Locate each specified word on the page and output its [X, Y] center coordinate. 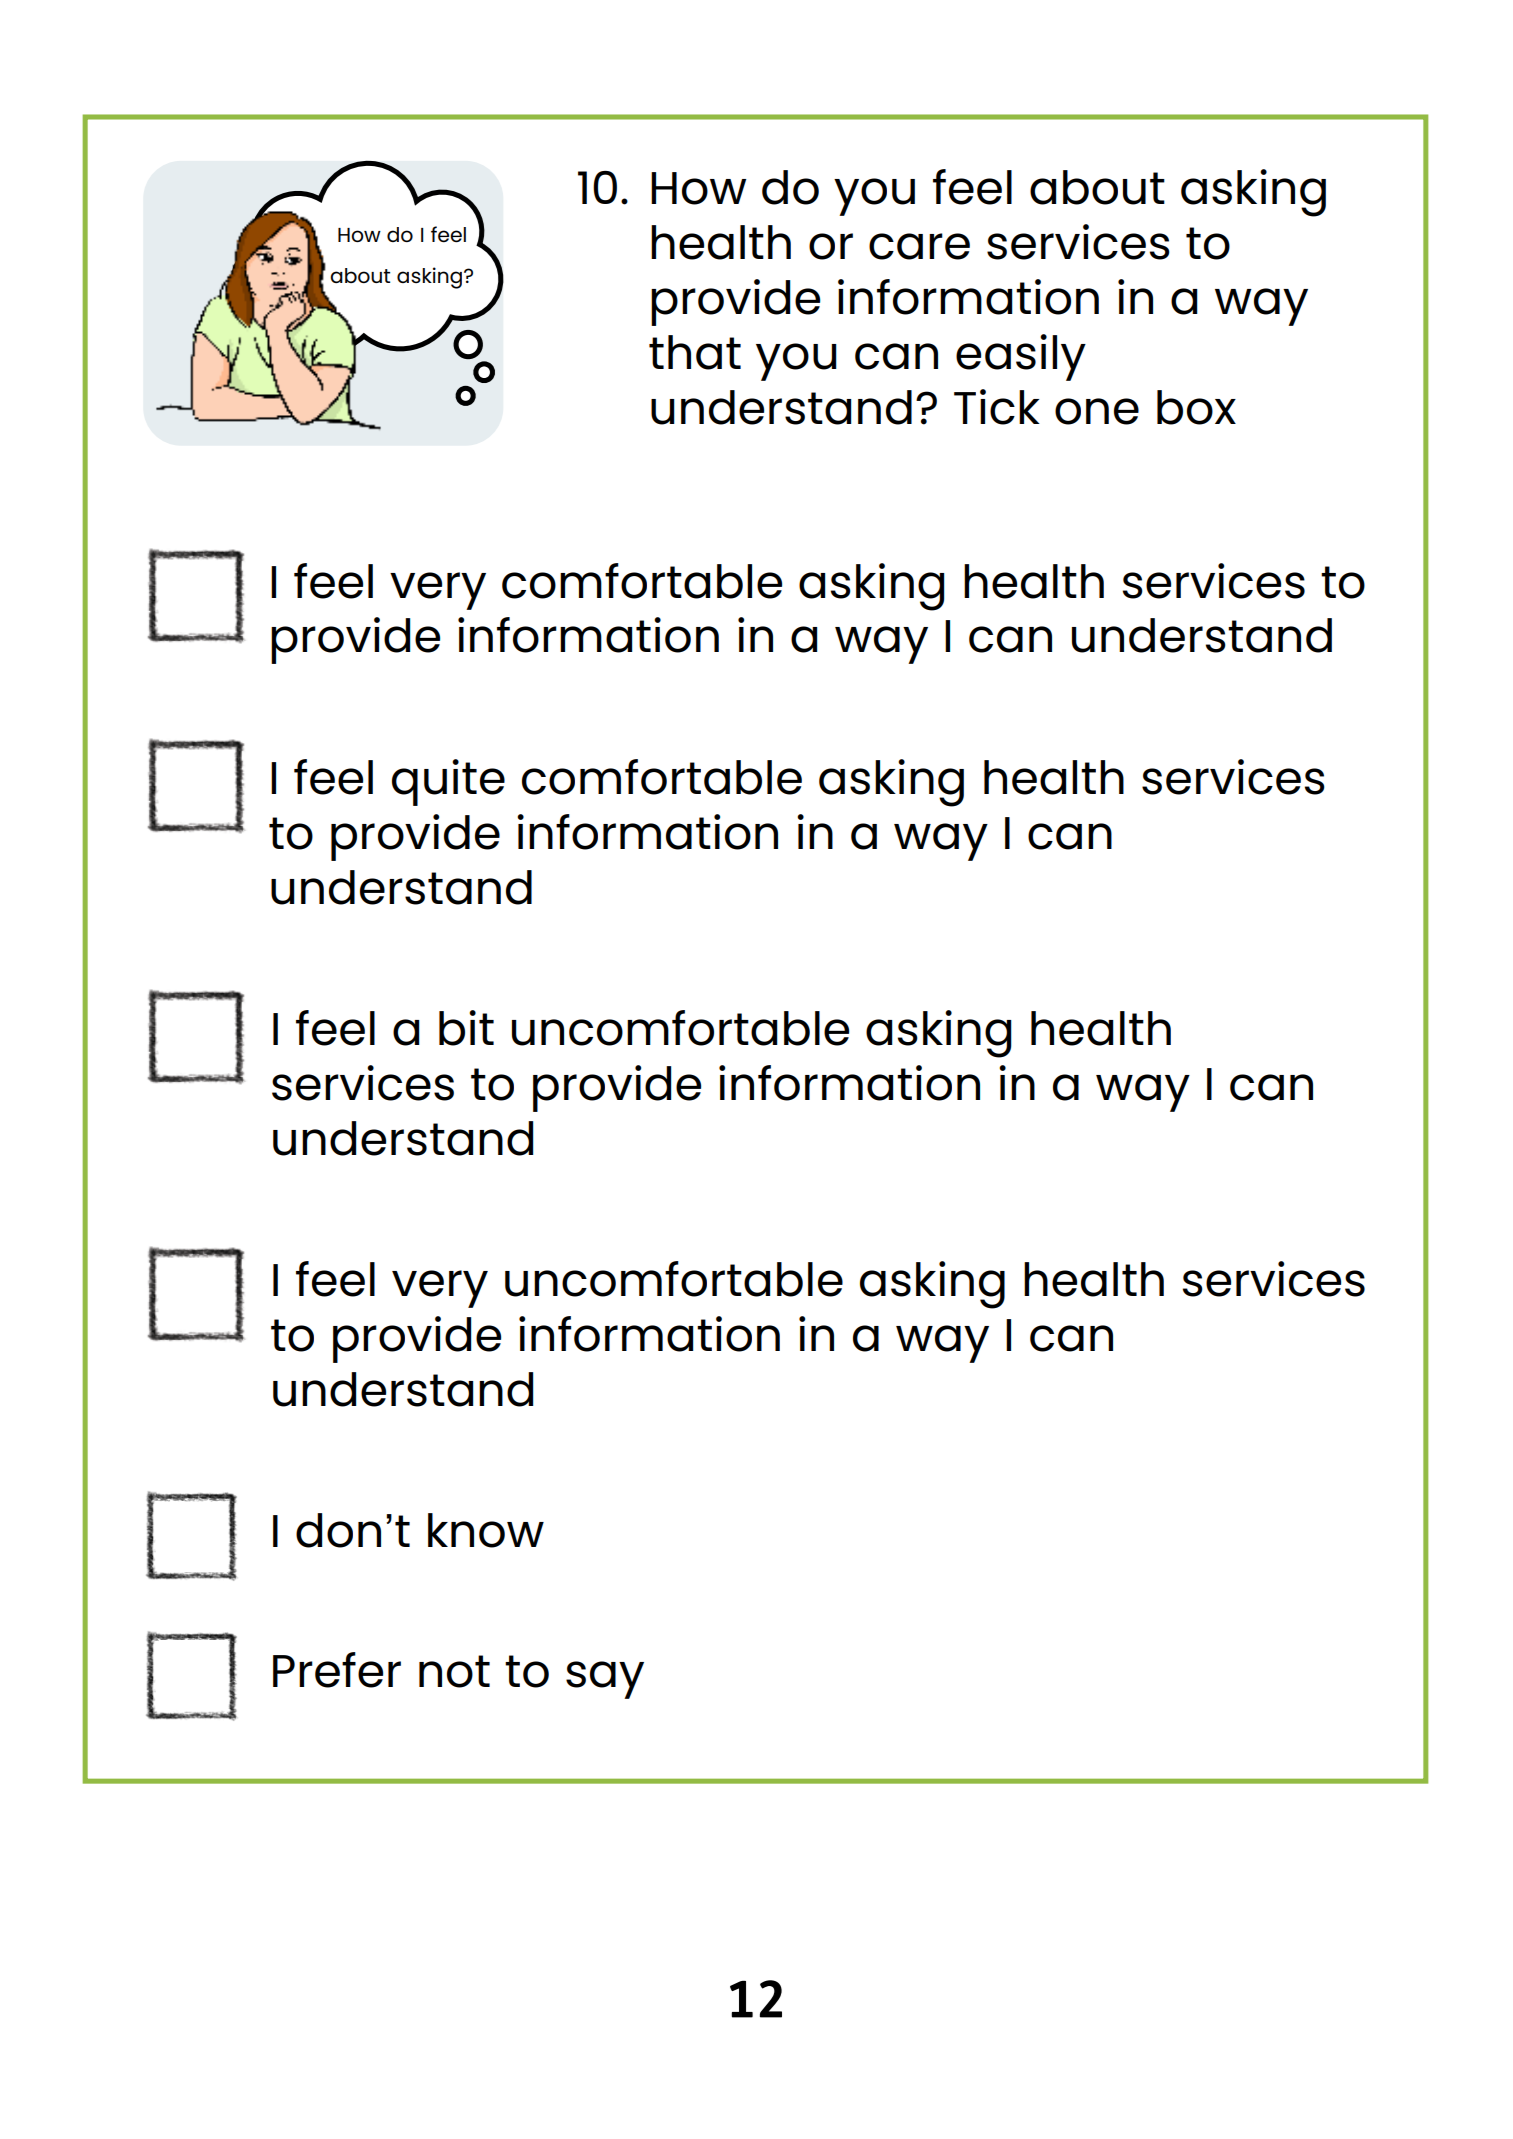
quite [448, 782]
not [454, 1671]
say [605, 1680]
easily [1021, 357]
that [695, 352]
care [919, 246]
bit [466, 1028]
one [1097, 411]
